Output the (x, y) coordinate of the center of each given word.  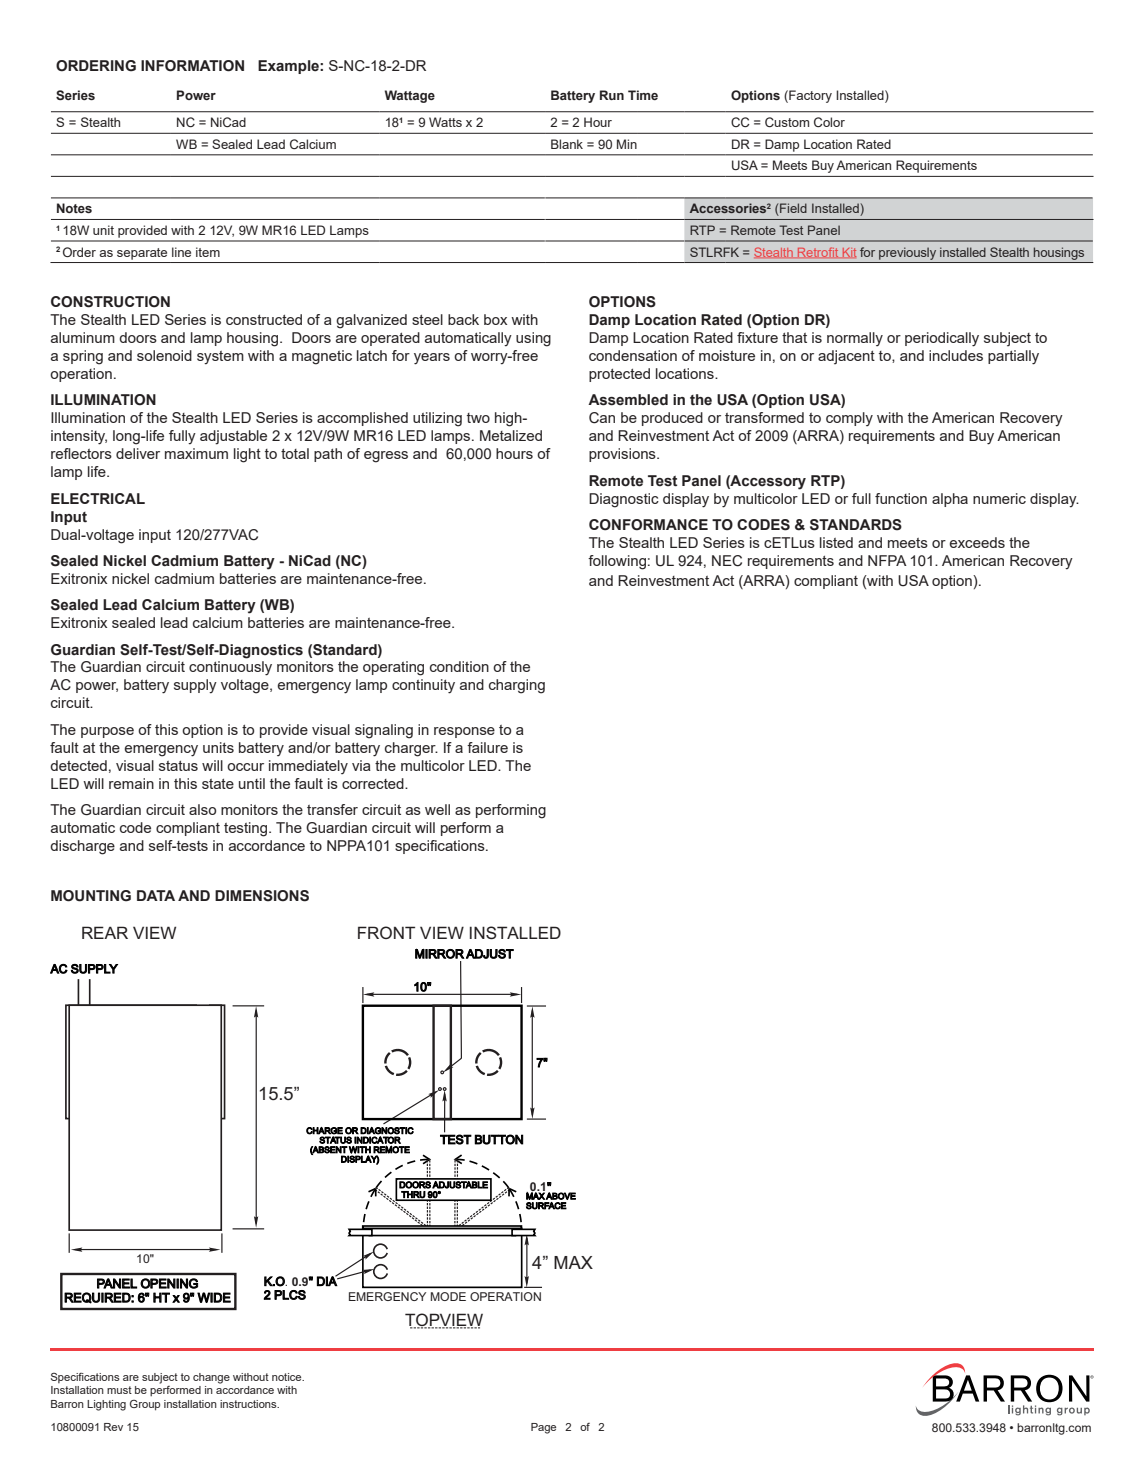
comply (849, 419)
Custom (787, 122)
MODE (448, 1296)
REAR (105, 932)
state (218, 784)
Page (543, 1428)
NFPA (887, 560)
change (211, 1378)
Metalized (511, 435)
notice (288, 1377)
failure (487, 747)
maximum (196, 453)
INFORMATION (192, 66)
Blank (567, 144)
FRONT (386, 932)
